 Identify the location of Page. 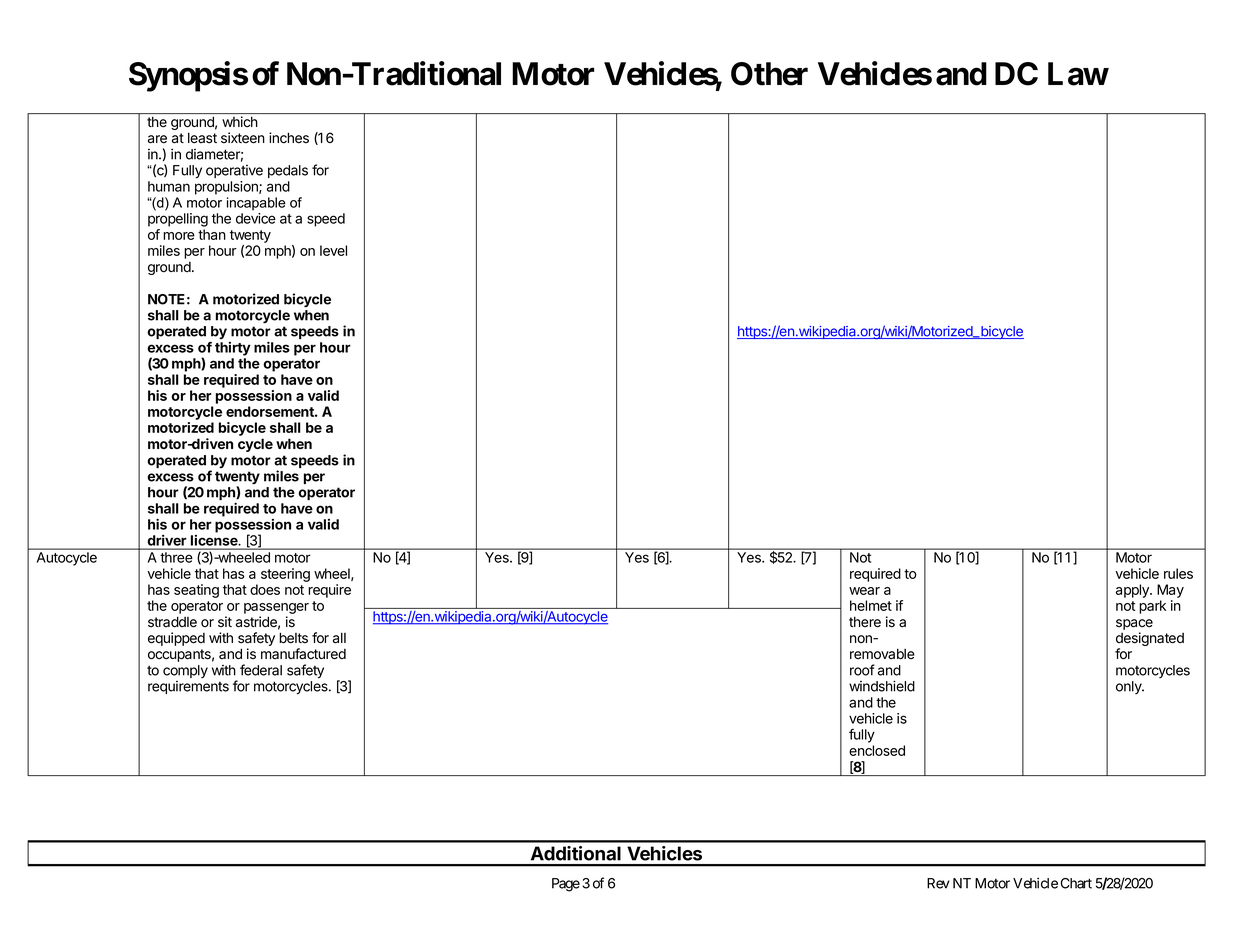
(566, 885).
